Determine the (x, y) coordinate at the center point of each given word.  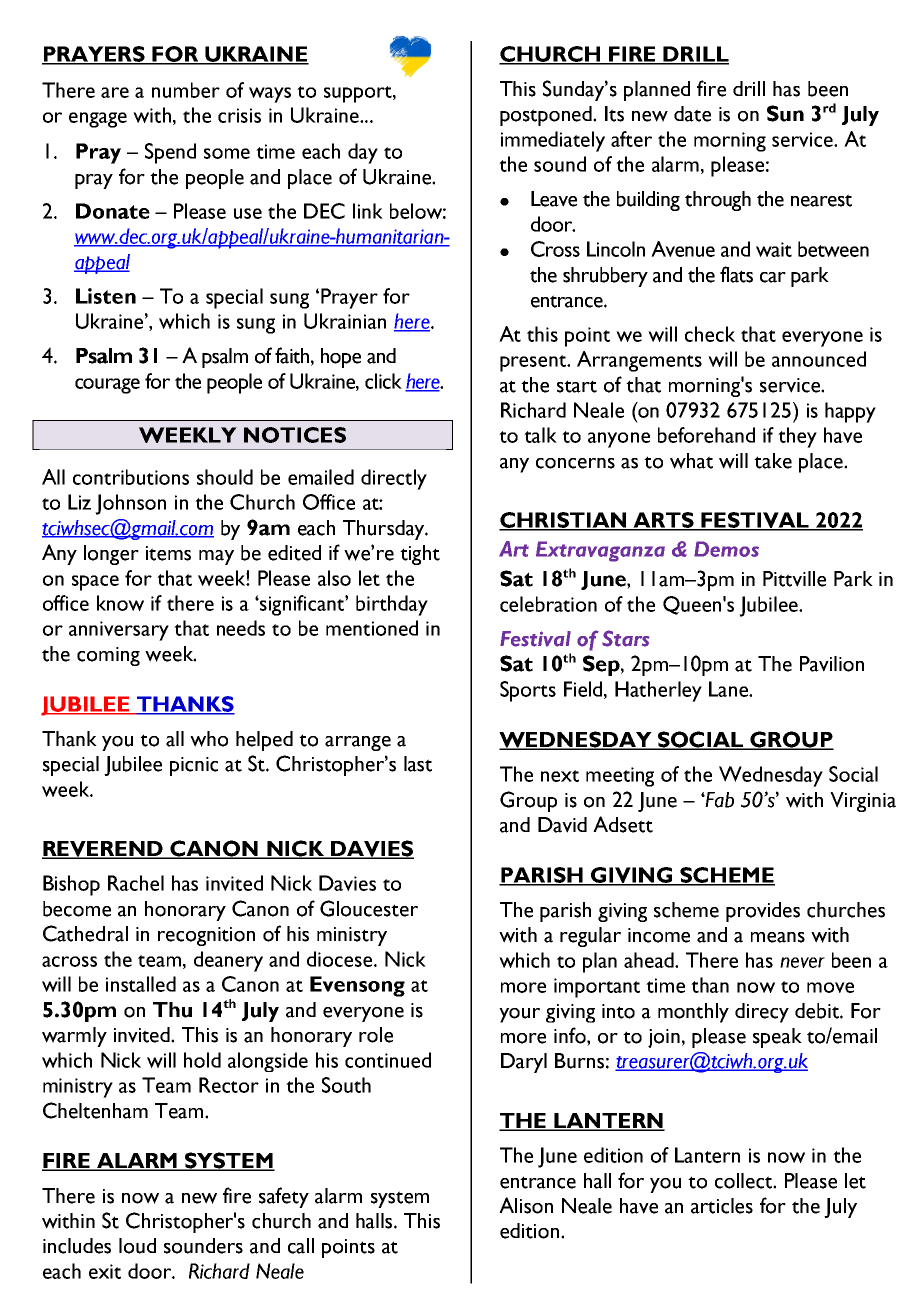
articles (722, 1206)
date (692, 114)
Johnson (130, 504)
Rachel (136, 883)
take (773, 461)
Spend (170, 153)
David (562, 825)
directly (394, 479)
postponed (547, 116)
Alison (526, 1205)
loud (137, 1246)
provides (763, 912)
